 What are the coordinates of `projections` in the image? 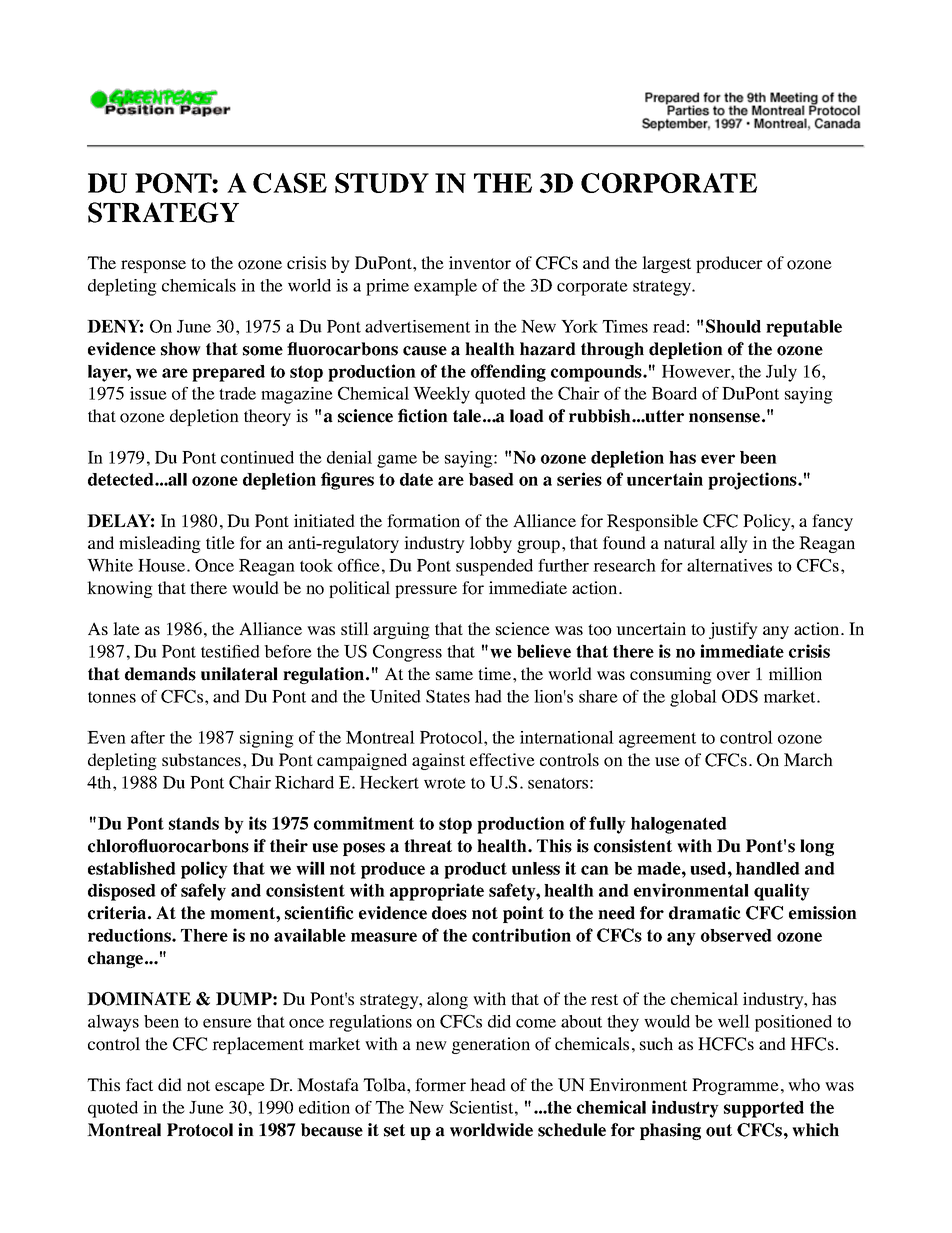 It's located at (753, 481).
